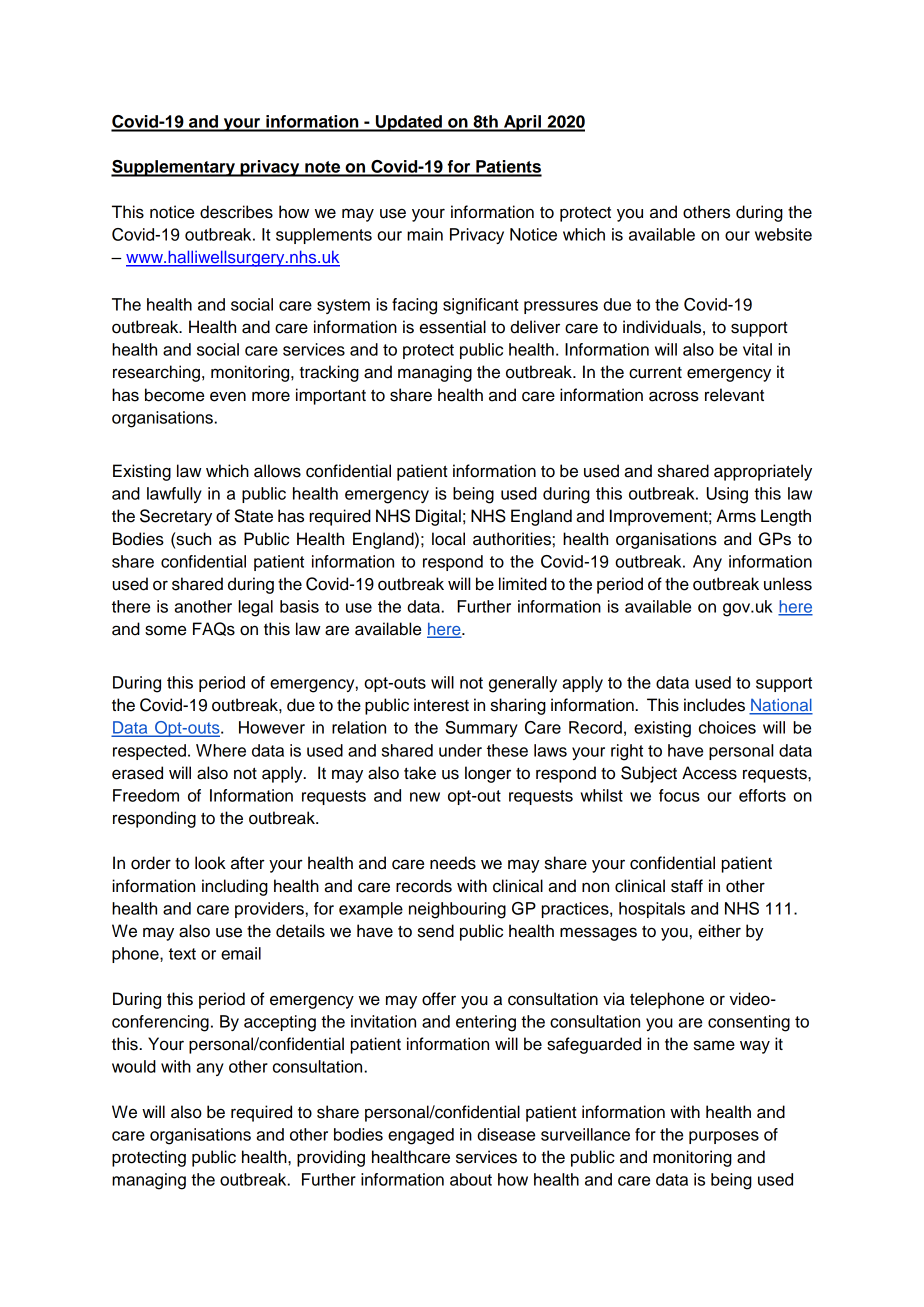 The height and width of the document is (1307, 924). What do you see at coordinates (409, 123) in the document?
I see `Updated` at bounding box center [409, 123].
